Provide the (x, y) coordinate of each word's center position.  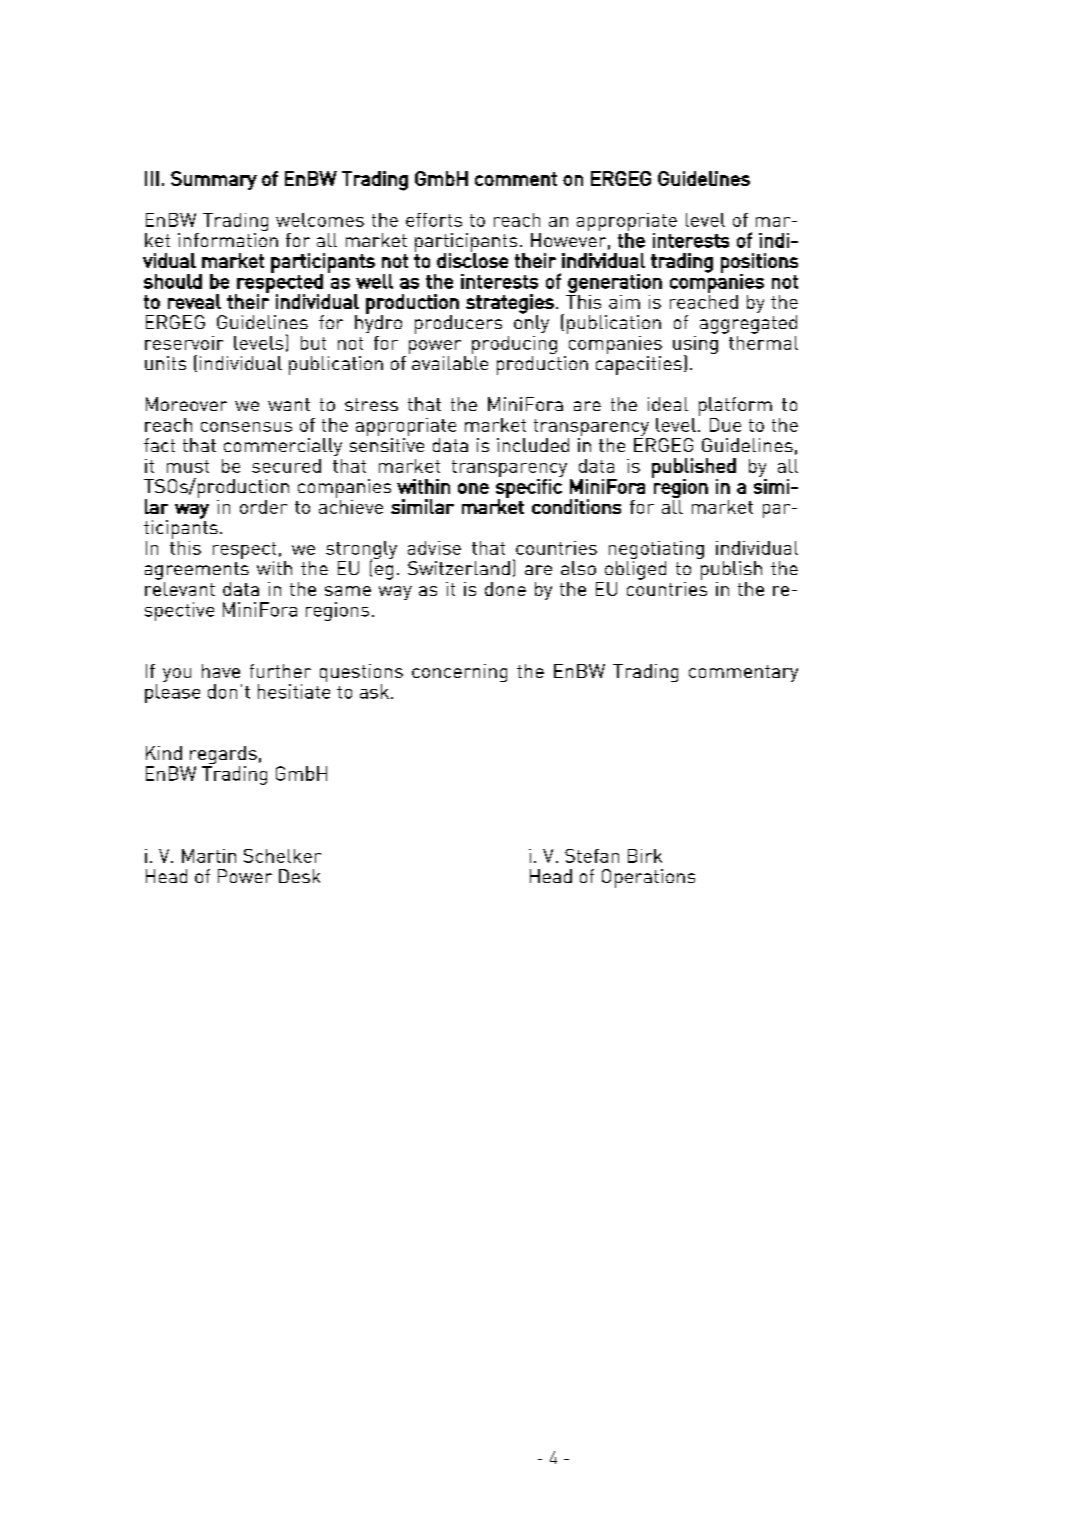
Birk (645, 856)
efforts (434, 220)
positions (759, 263)
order (263, 507)
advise (434, 548)
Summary (214, 180)
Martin (209, 856)
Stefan (592, 856)
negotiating (656, 551)
